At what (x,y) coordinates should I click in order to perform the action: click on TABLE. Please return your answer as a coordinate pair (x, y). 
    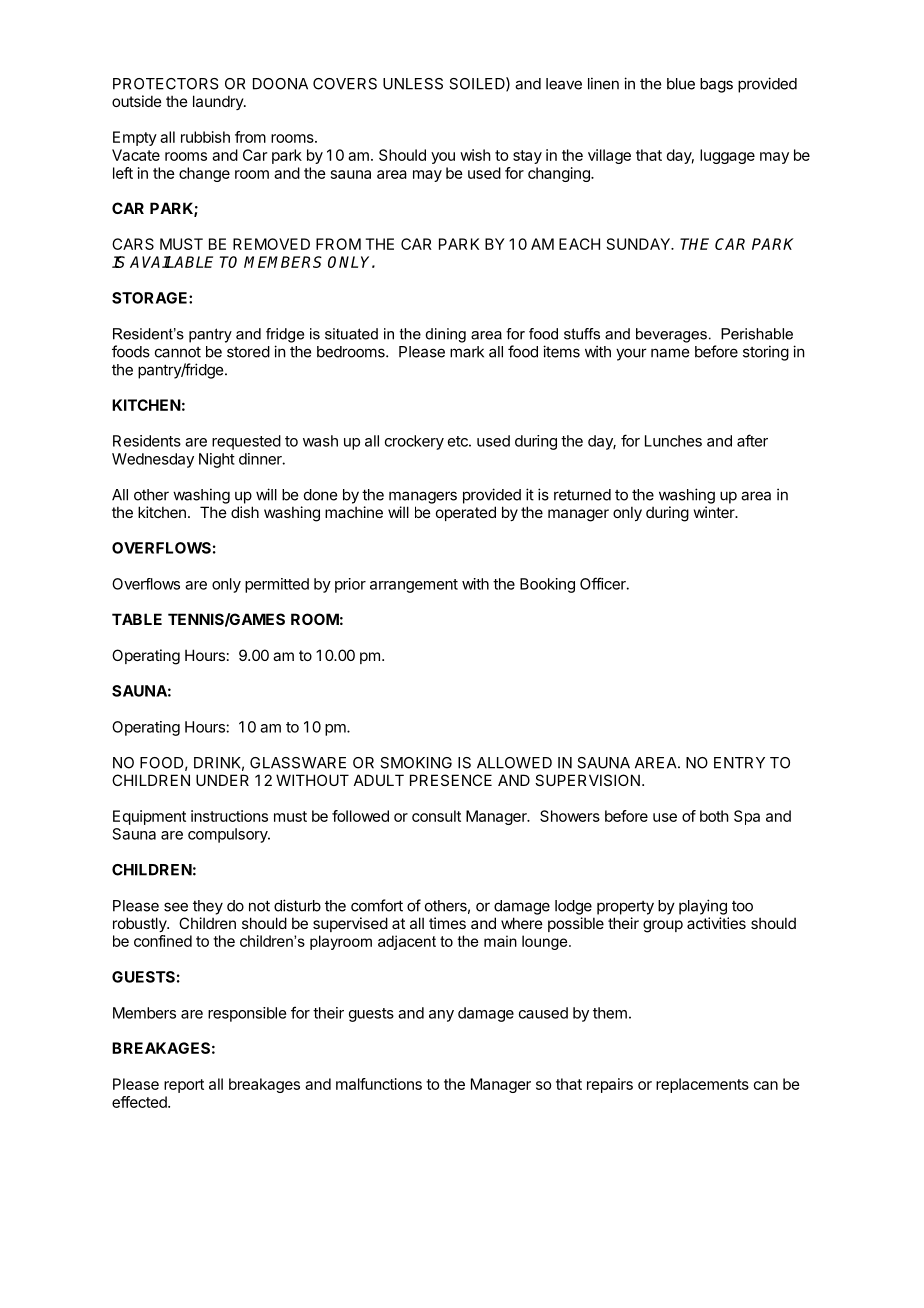
    Looking at the image, I should click on (137, 619).
